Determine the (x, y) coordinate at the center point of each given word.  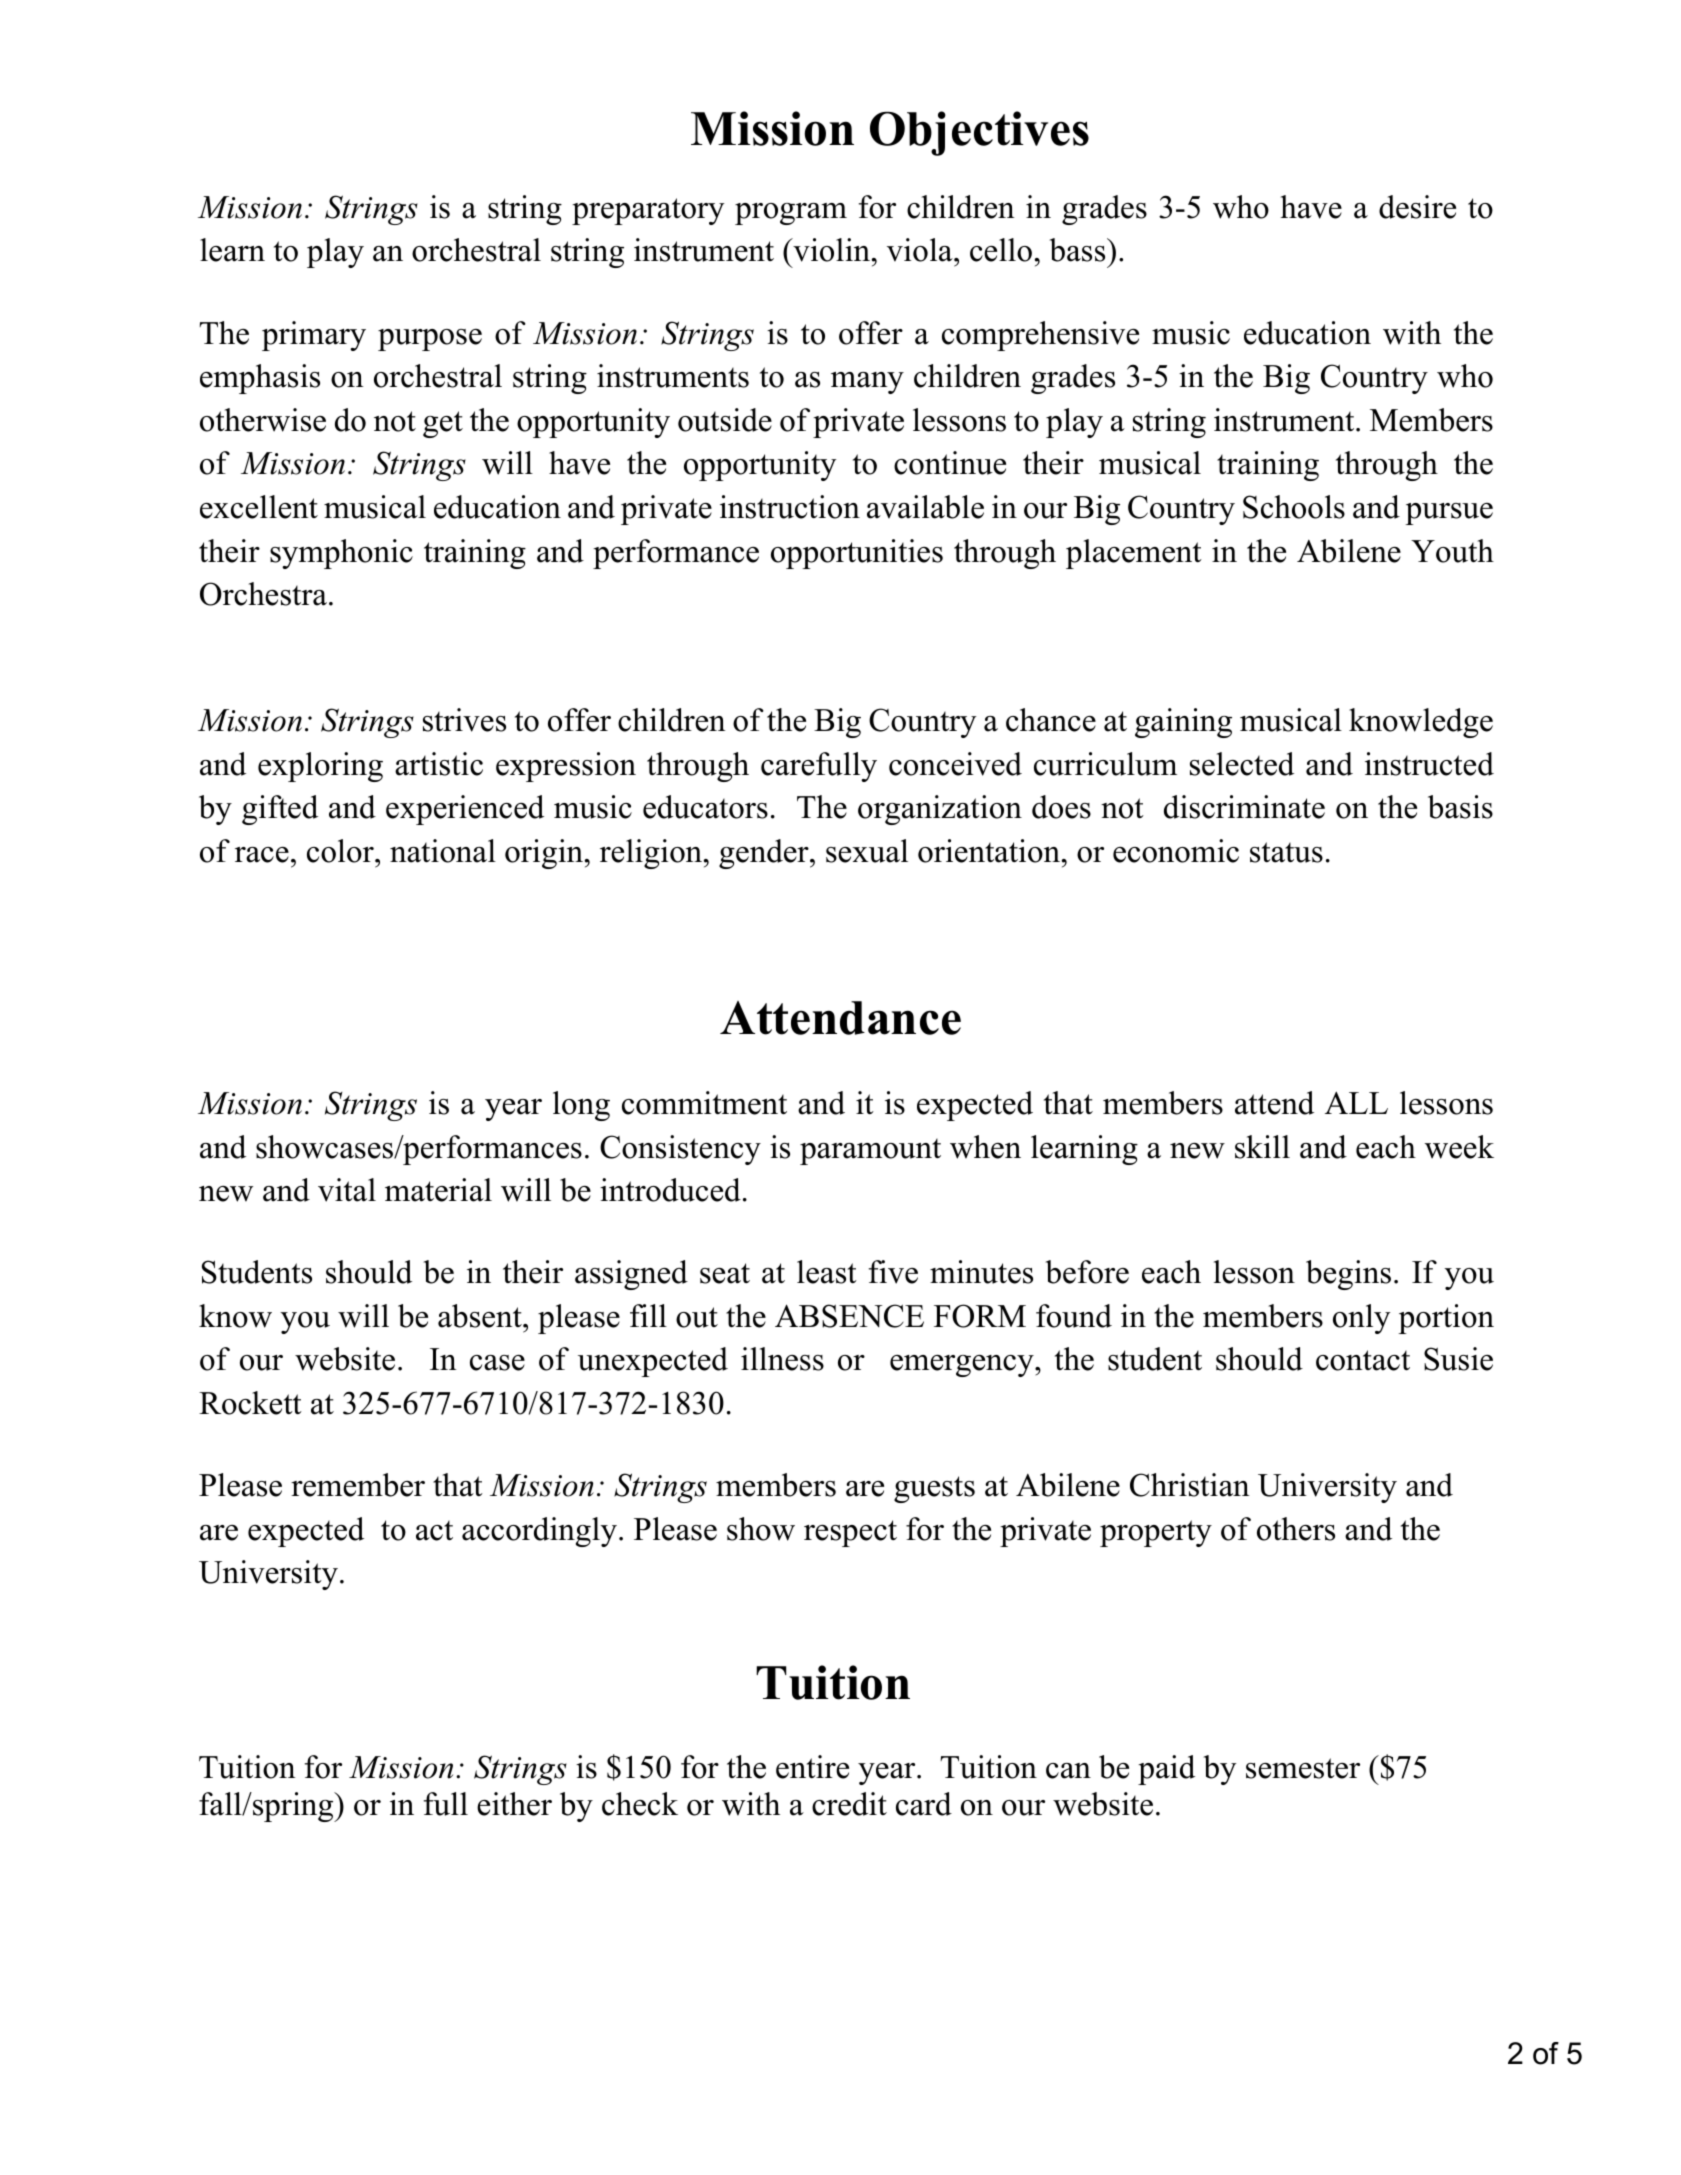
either (514, 1804)
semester (1303, 1768)
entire (812, 1767)
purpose (430, 340)
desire (1417, 207)
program (791, 214)
